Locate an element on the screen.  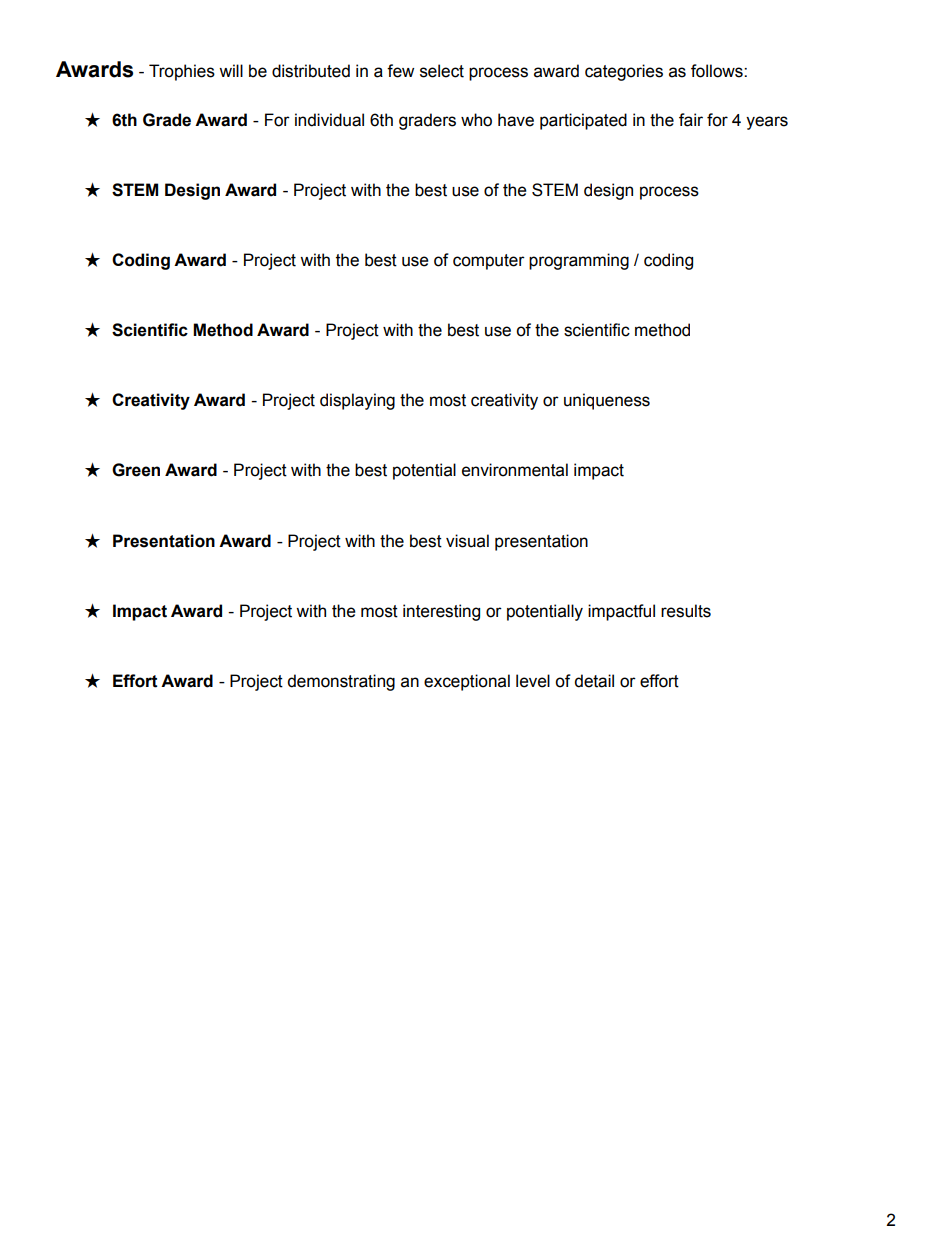
environmental is located at coordinates (515, 470).
